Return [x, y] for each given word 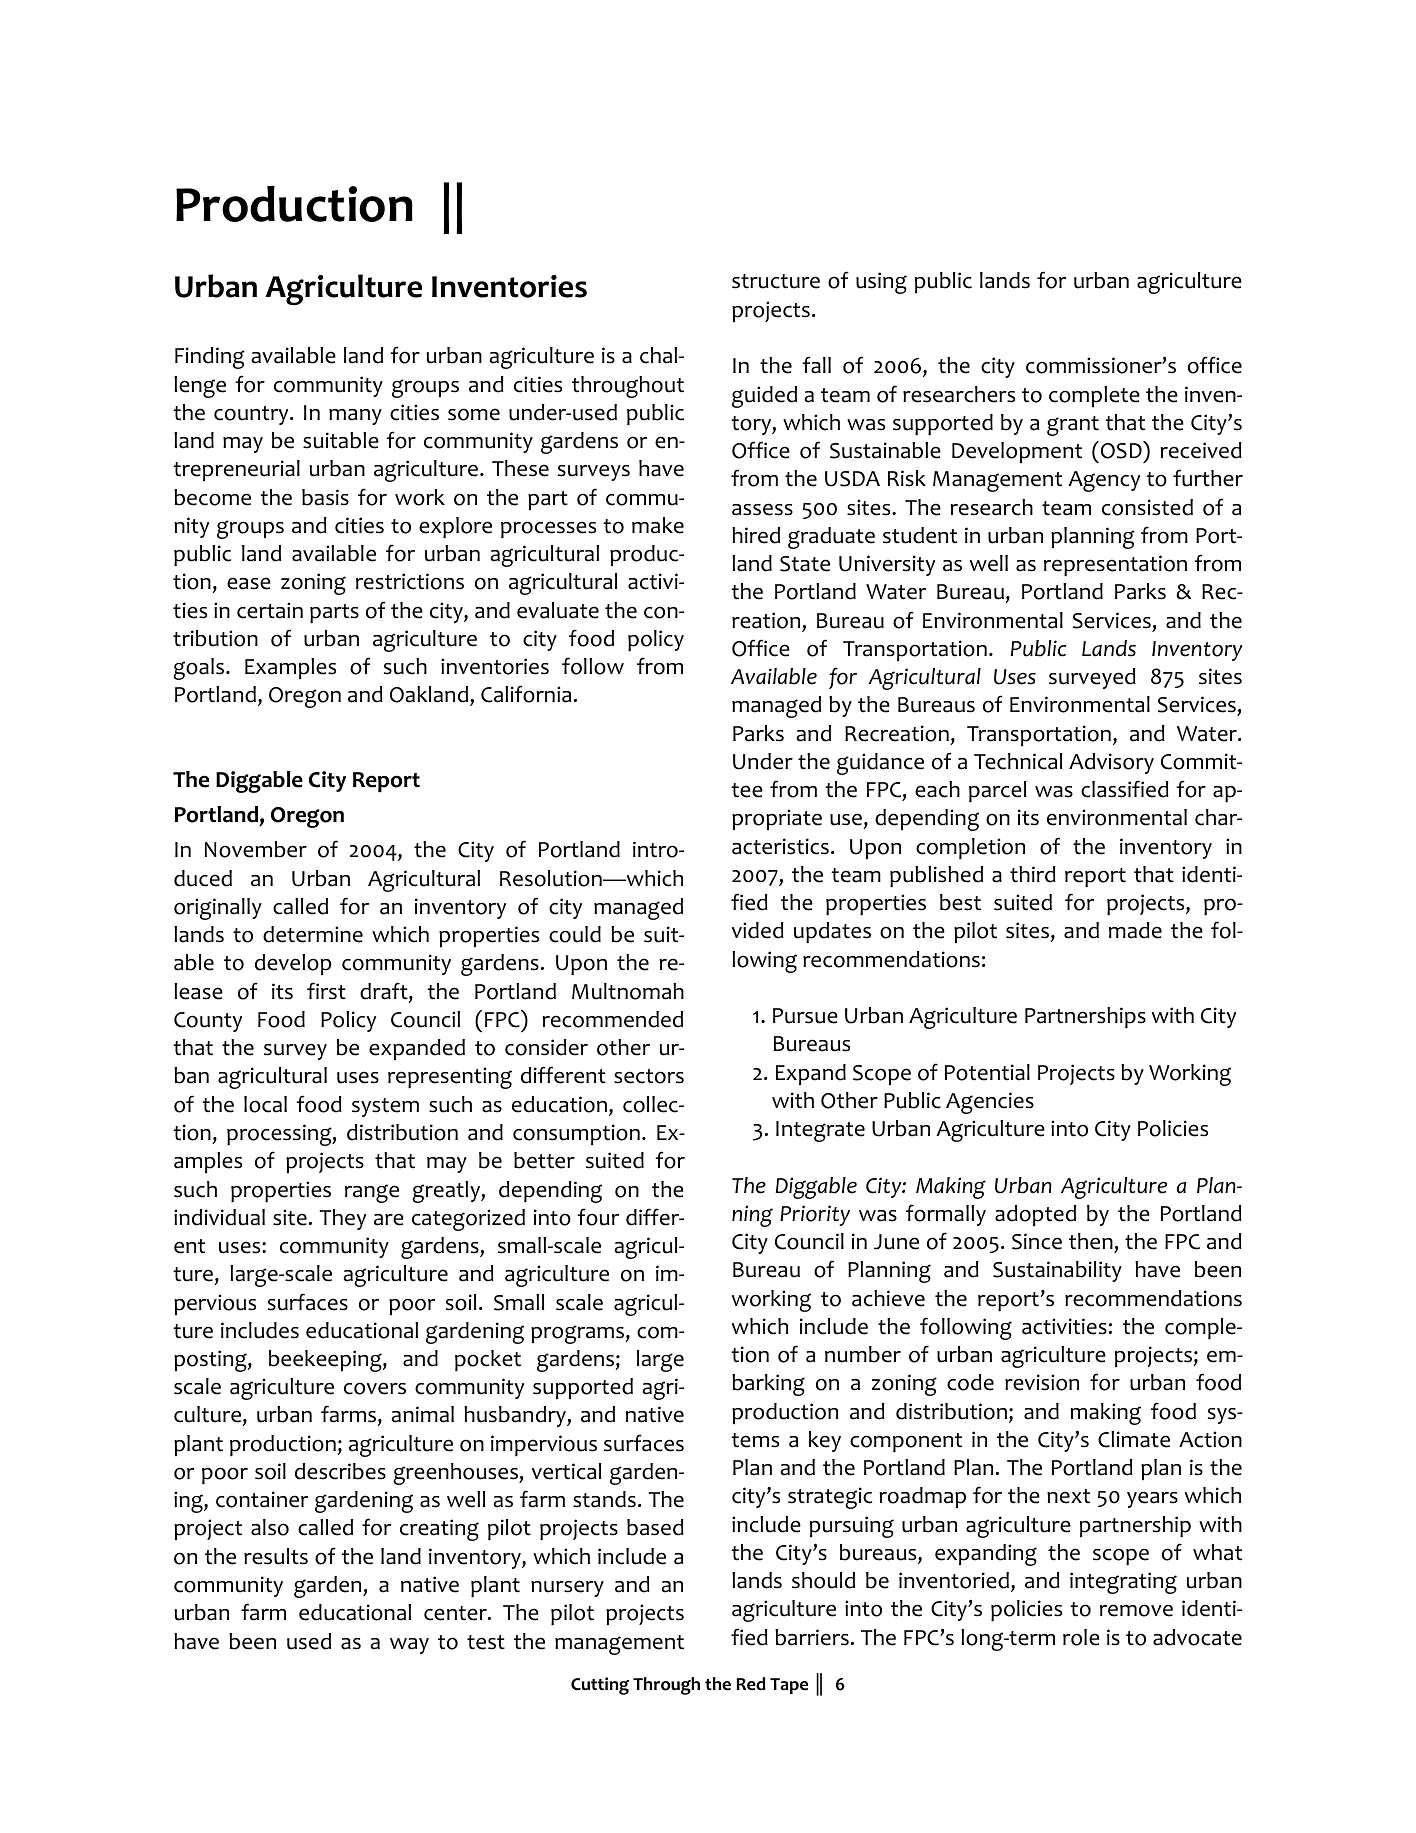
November [256, 849]
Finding [210, 358]
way [409, 1646]
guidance [880, 764]
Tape [789, 1686]
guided [764, 397]
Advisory [1111, 763]
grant [1073, 426]
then [1091, 1241]
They [342, 1219]
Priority [815, 1215]
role [1081, 1637]
